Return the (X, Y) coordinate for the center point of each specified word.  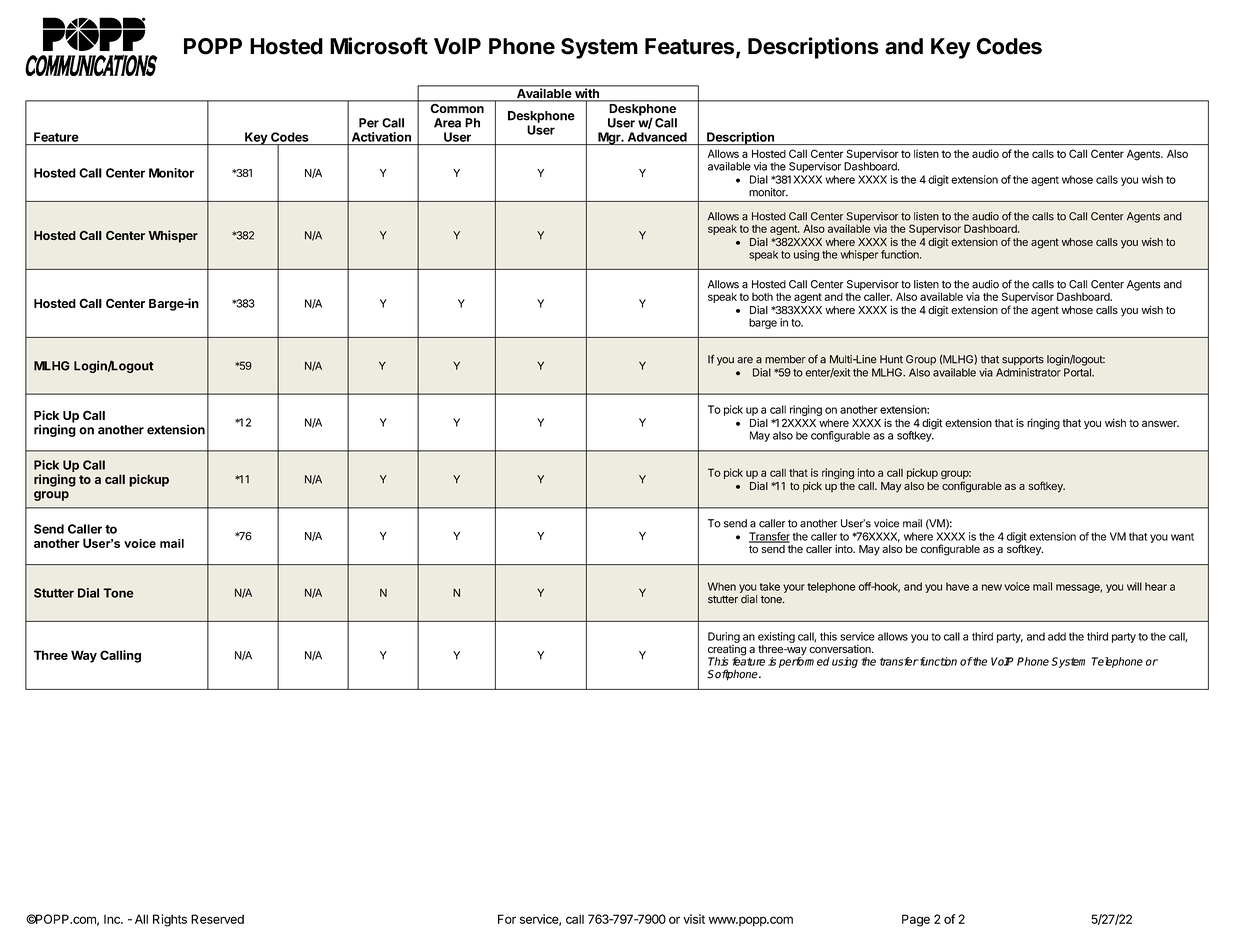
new (992, 587)
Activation (381, 137)
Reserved (217, 919)
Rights (170, 920)
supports (1023, 360)
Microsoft (379, 46)
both (762, 297)
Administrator (1028, 372)
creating (727, 651)
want (1182, 537)
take (770, 586)
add (1057, 636)
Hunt (891, 359)
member (785, 359)
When (722, 586)
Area (447, 123)
